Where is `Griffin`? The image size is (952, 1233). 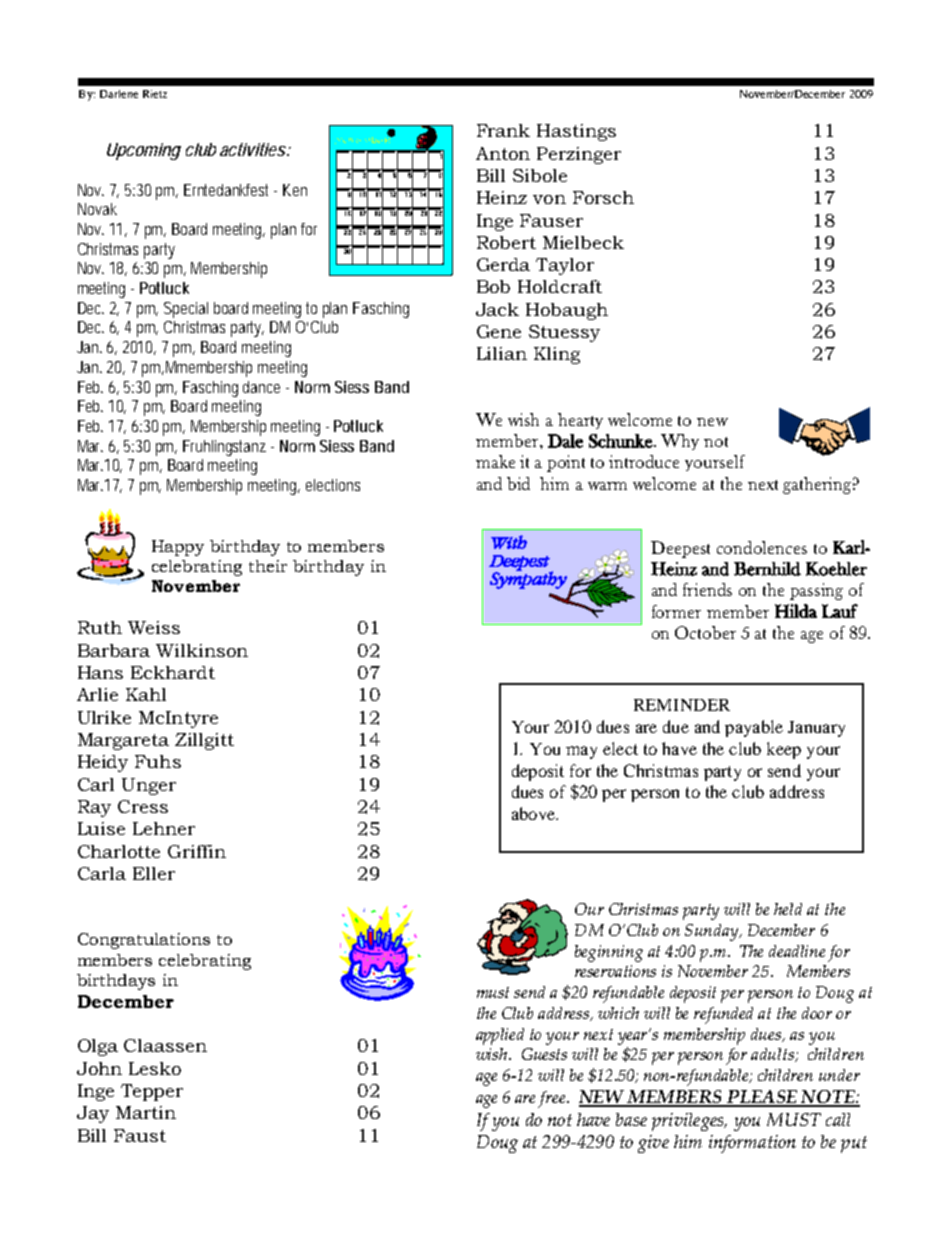
Griffin is located at coordinates (197, 851).
